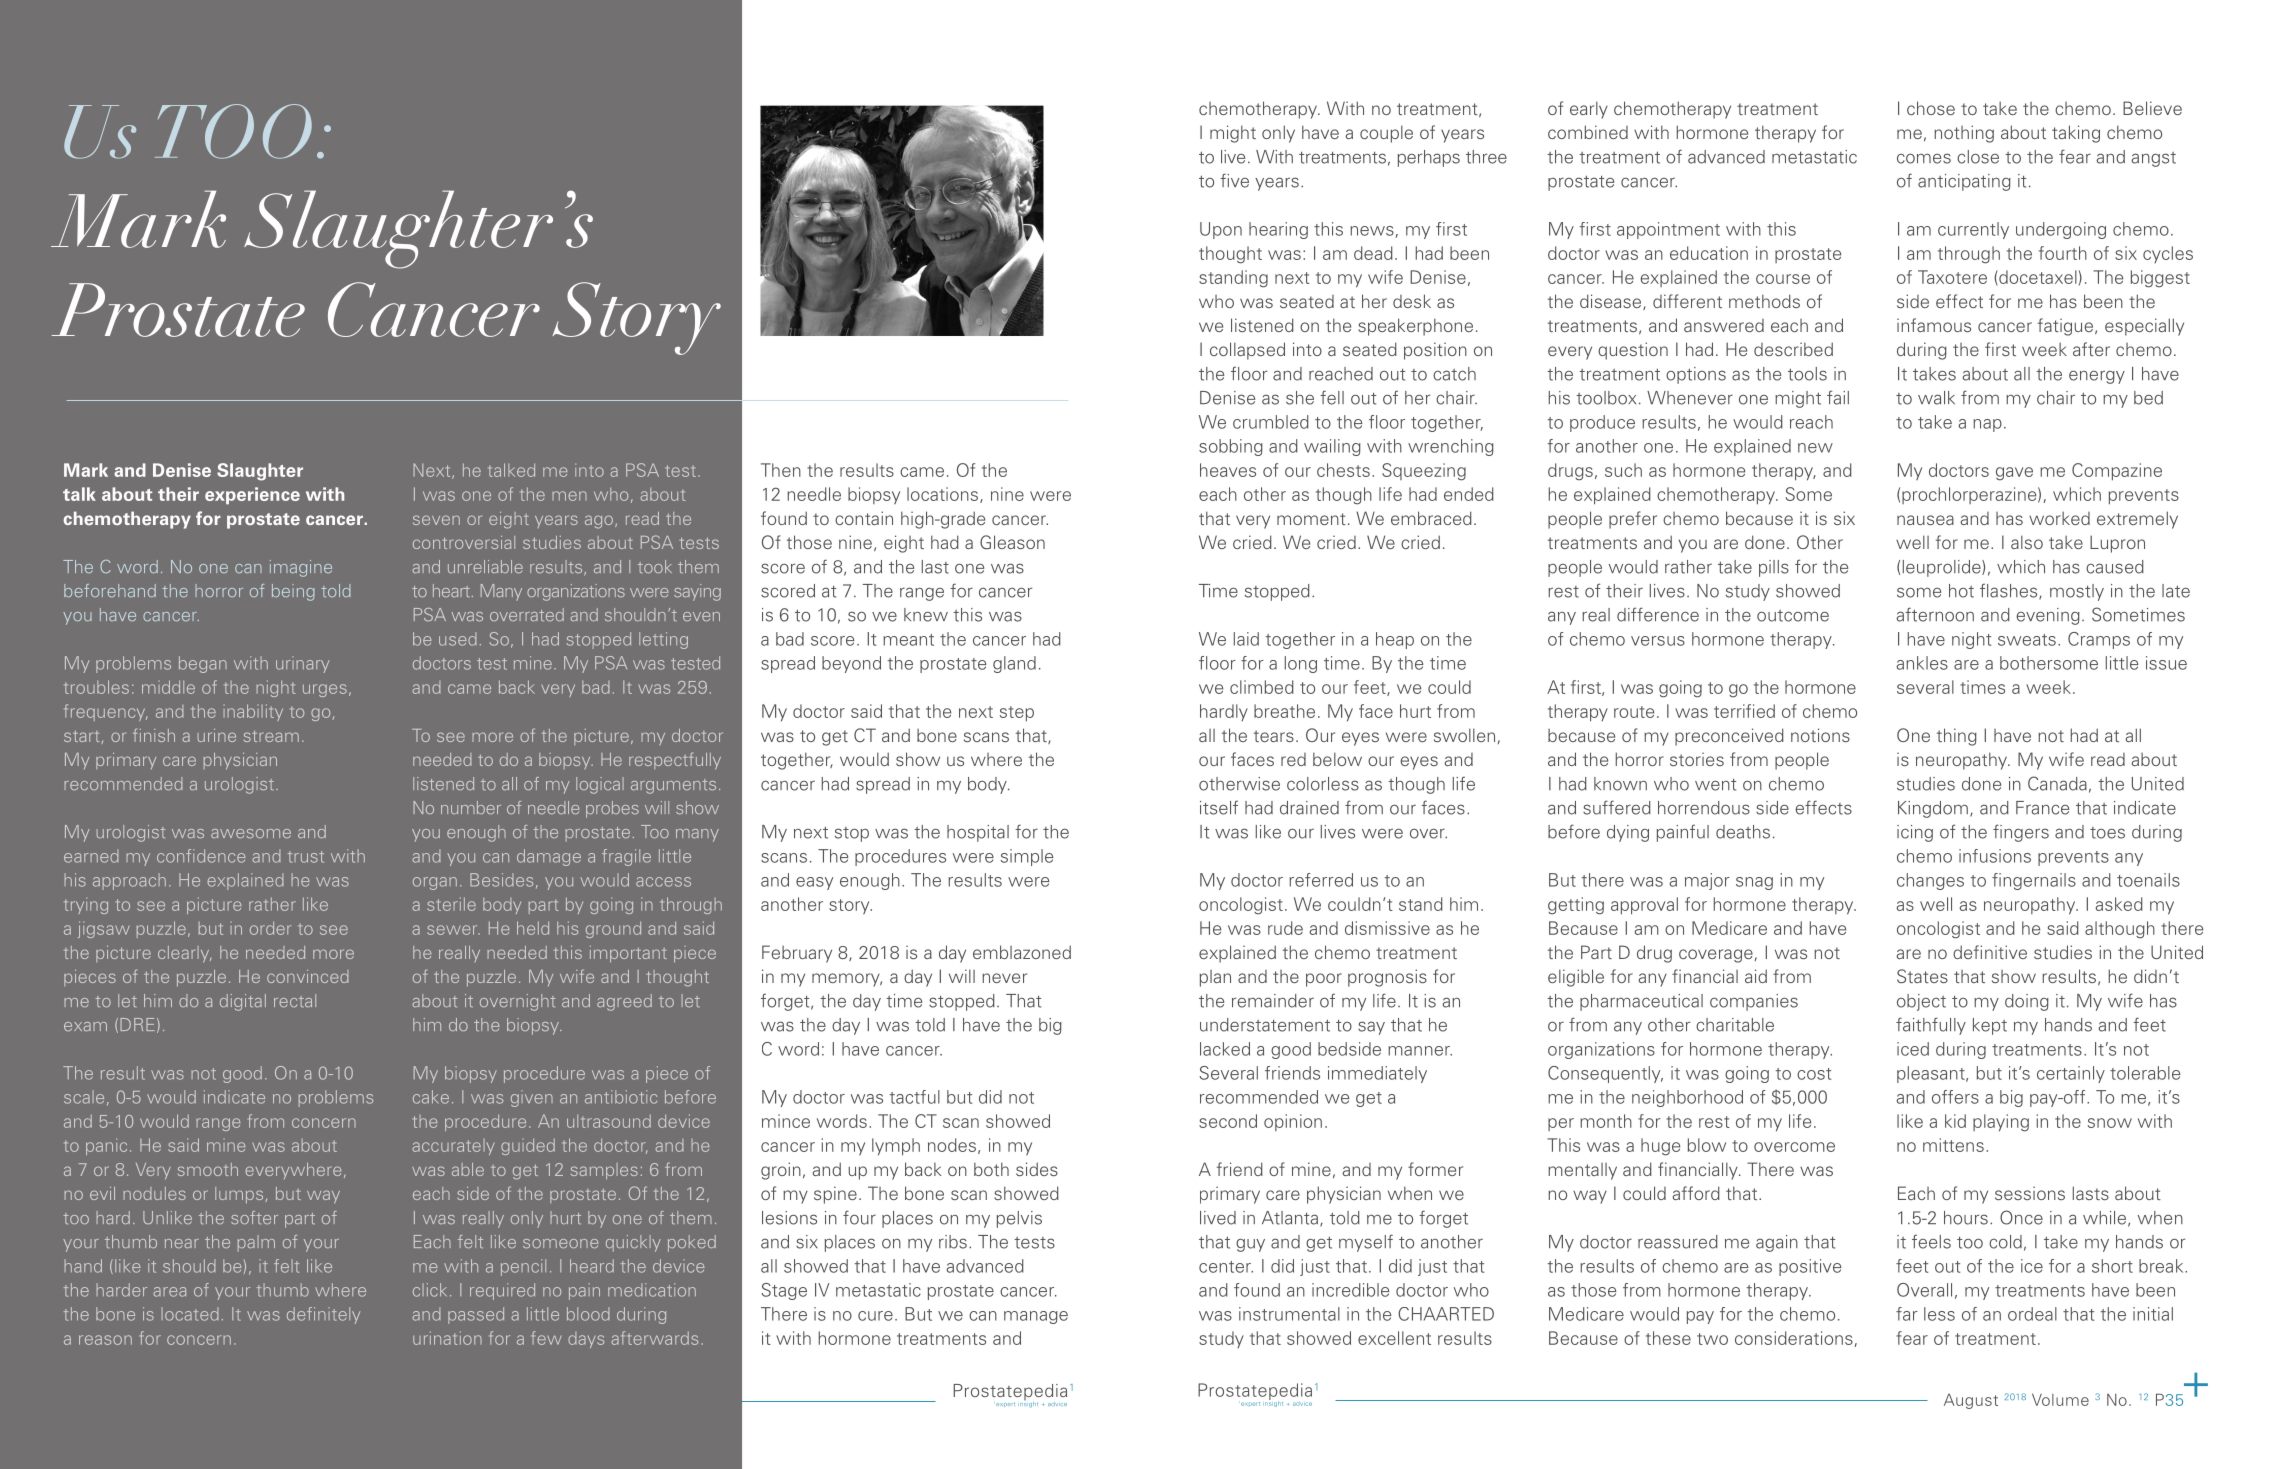 The image size is (2271, 1469). What do you see at coordinates (295, 1001) in the screenshot?
I see `rectal` at bounding box center [295, 1001].
